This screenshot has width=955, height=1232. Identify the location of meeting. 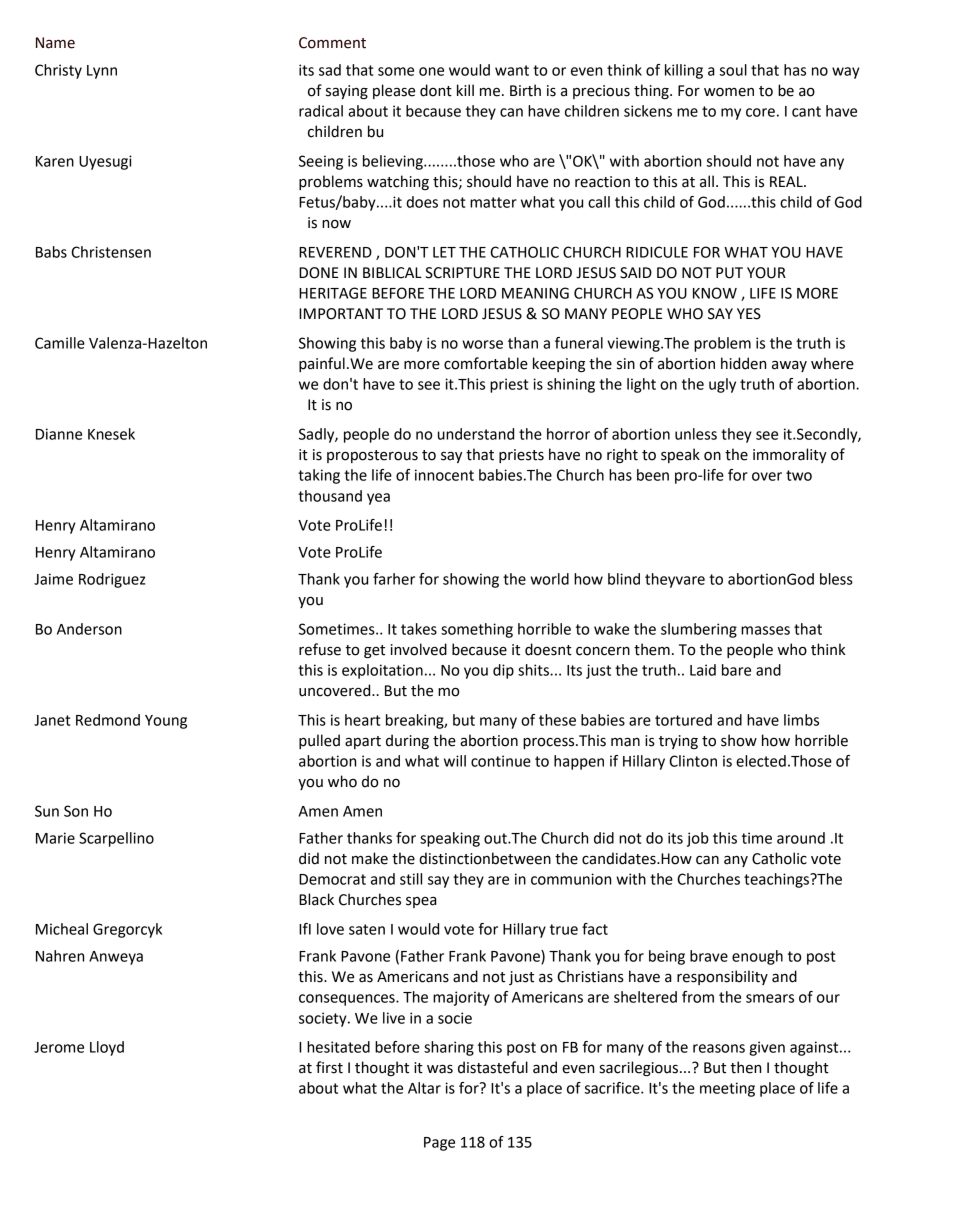
(727, 1089).
